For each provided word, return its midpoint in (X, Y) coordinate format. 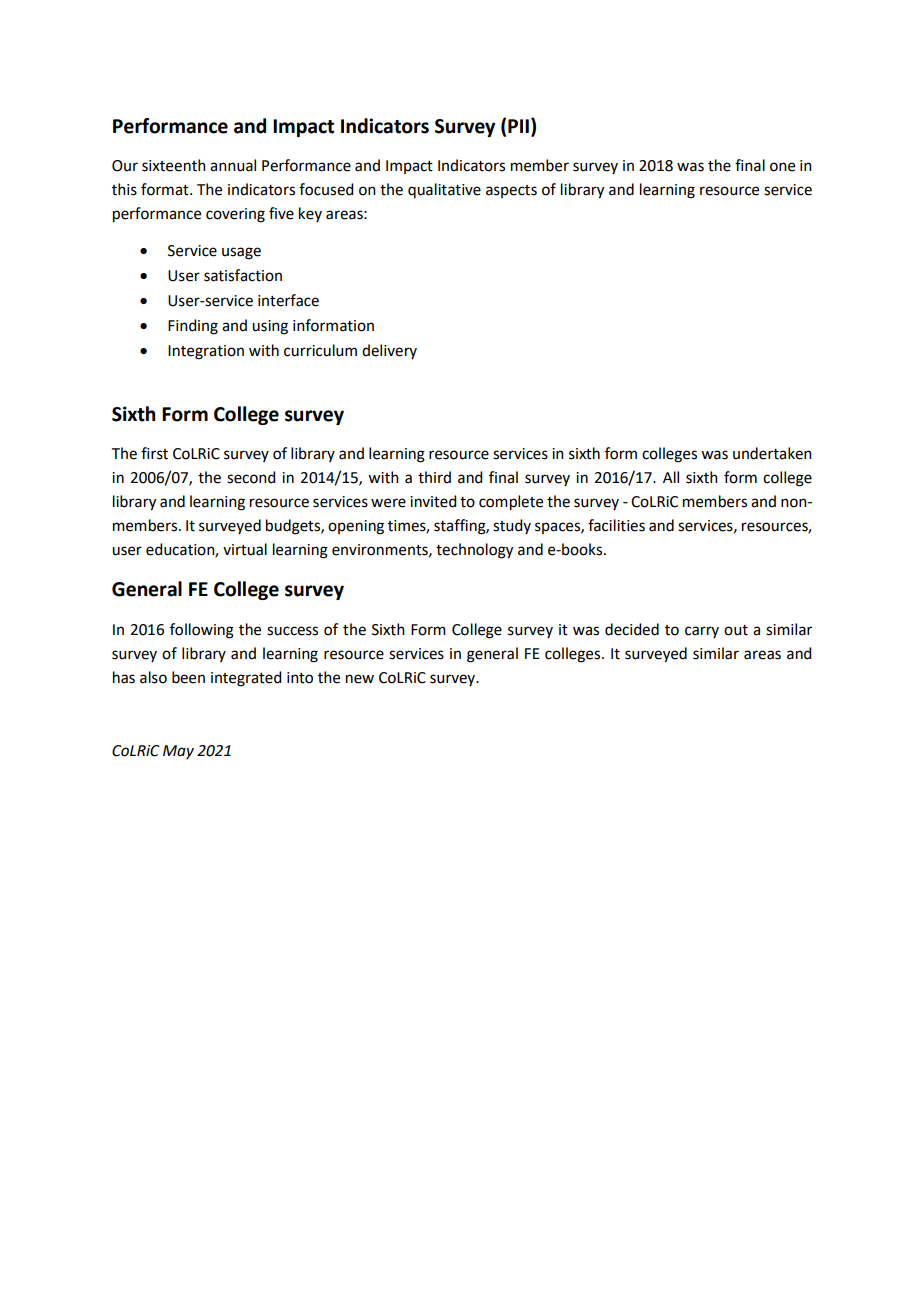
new (360, 679)
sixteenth (174, 165)
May (178, 752)
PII (518, 126)
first (154, 453)
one (782, 167)
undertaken (772, 453)
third (434, 477)
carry (702, 632)
